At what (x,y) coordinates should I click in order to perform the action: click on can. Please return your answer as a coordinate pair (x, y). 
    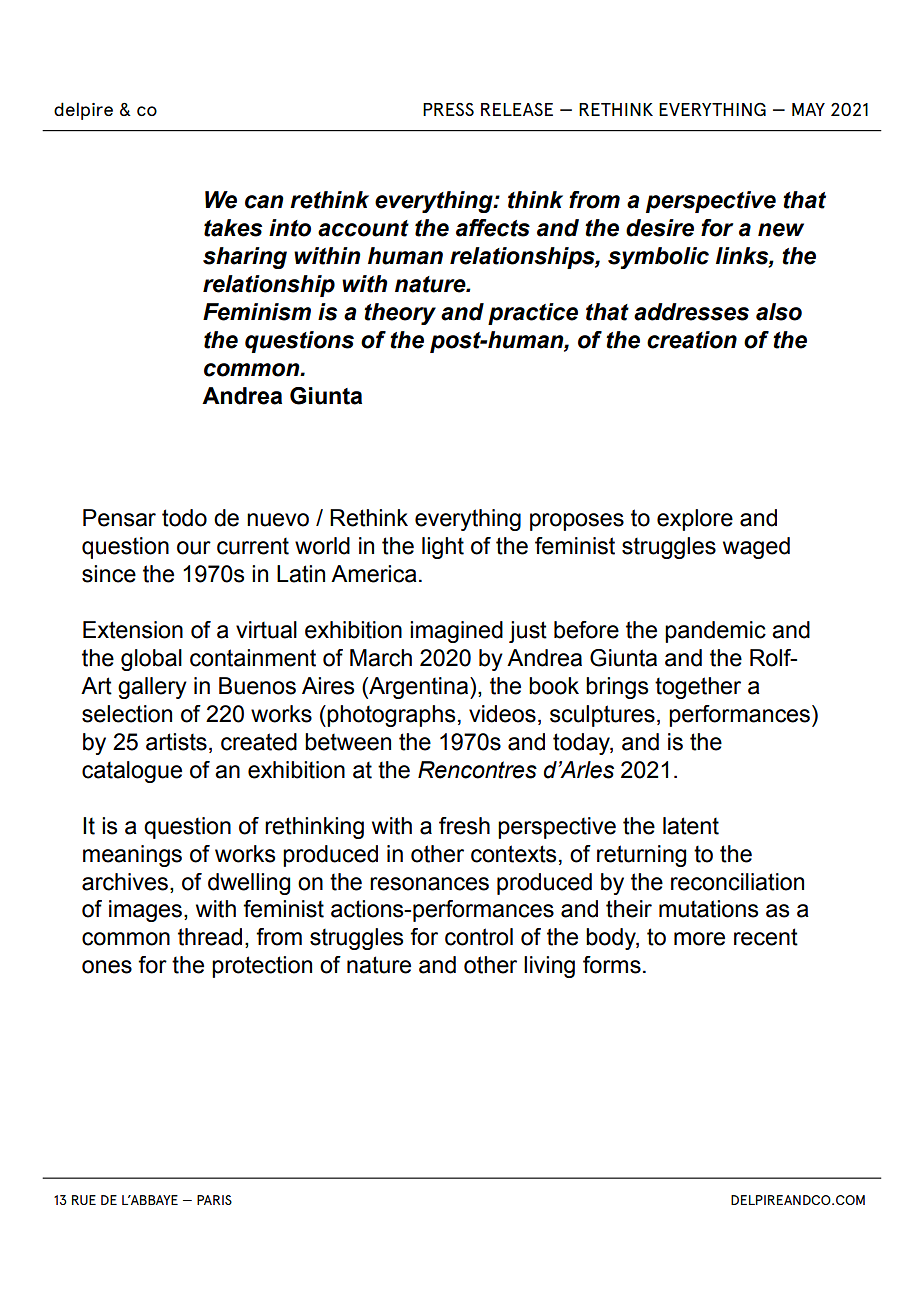
    Looking at the image, I should click on (264, 202).
